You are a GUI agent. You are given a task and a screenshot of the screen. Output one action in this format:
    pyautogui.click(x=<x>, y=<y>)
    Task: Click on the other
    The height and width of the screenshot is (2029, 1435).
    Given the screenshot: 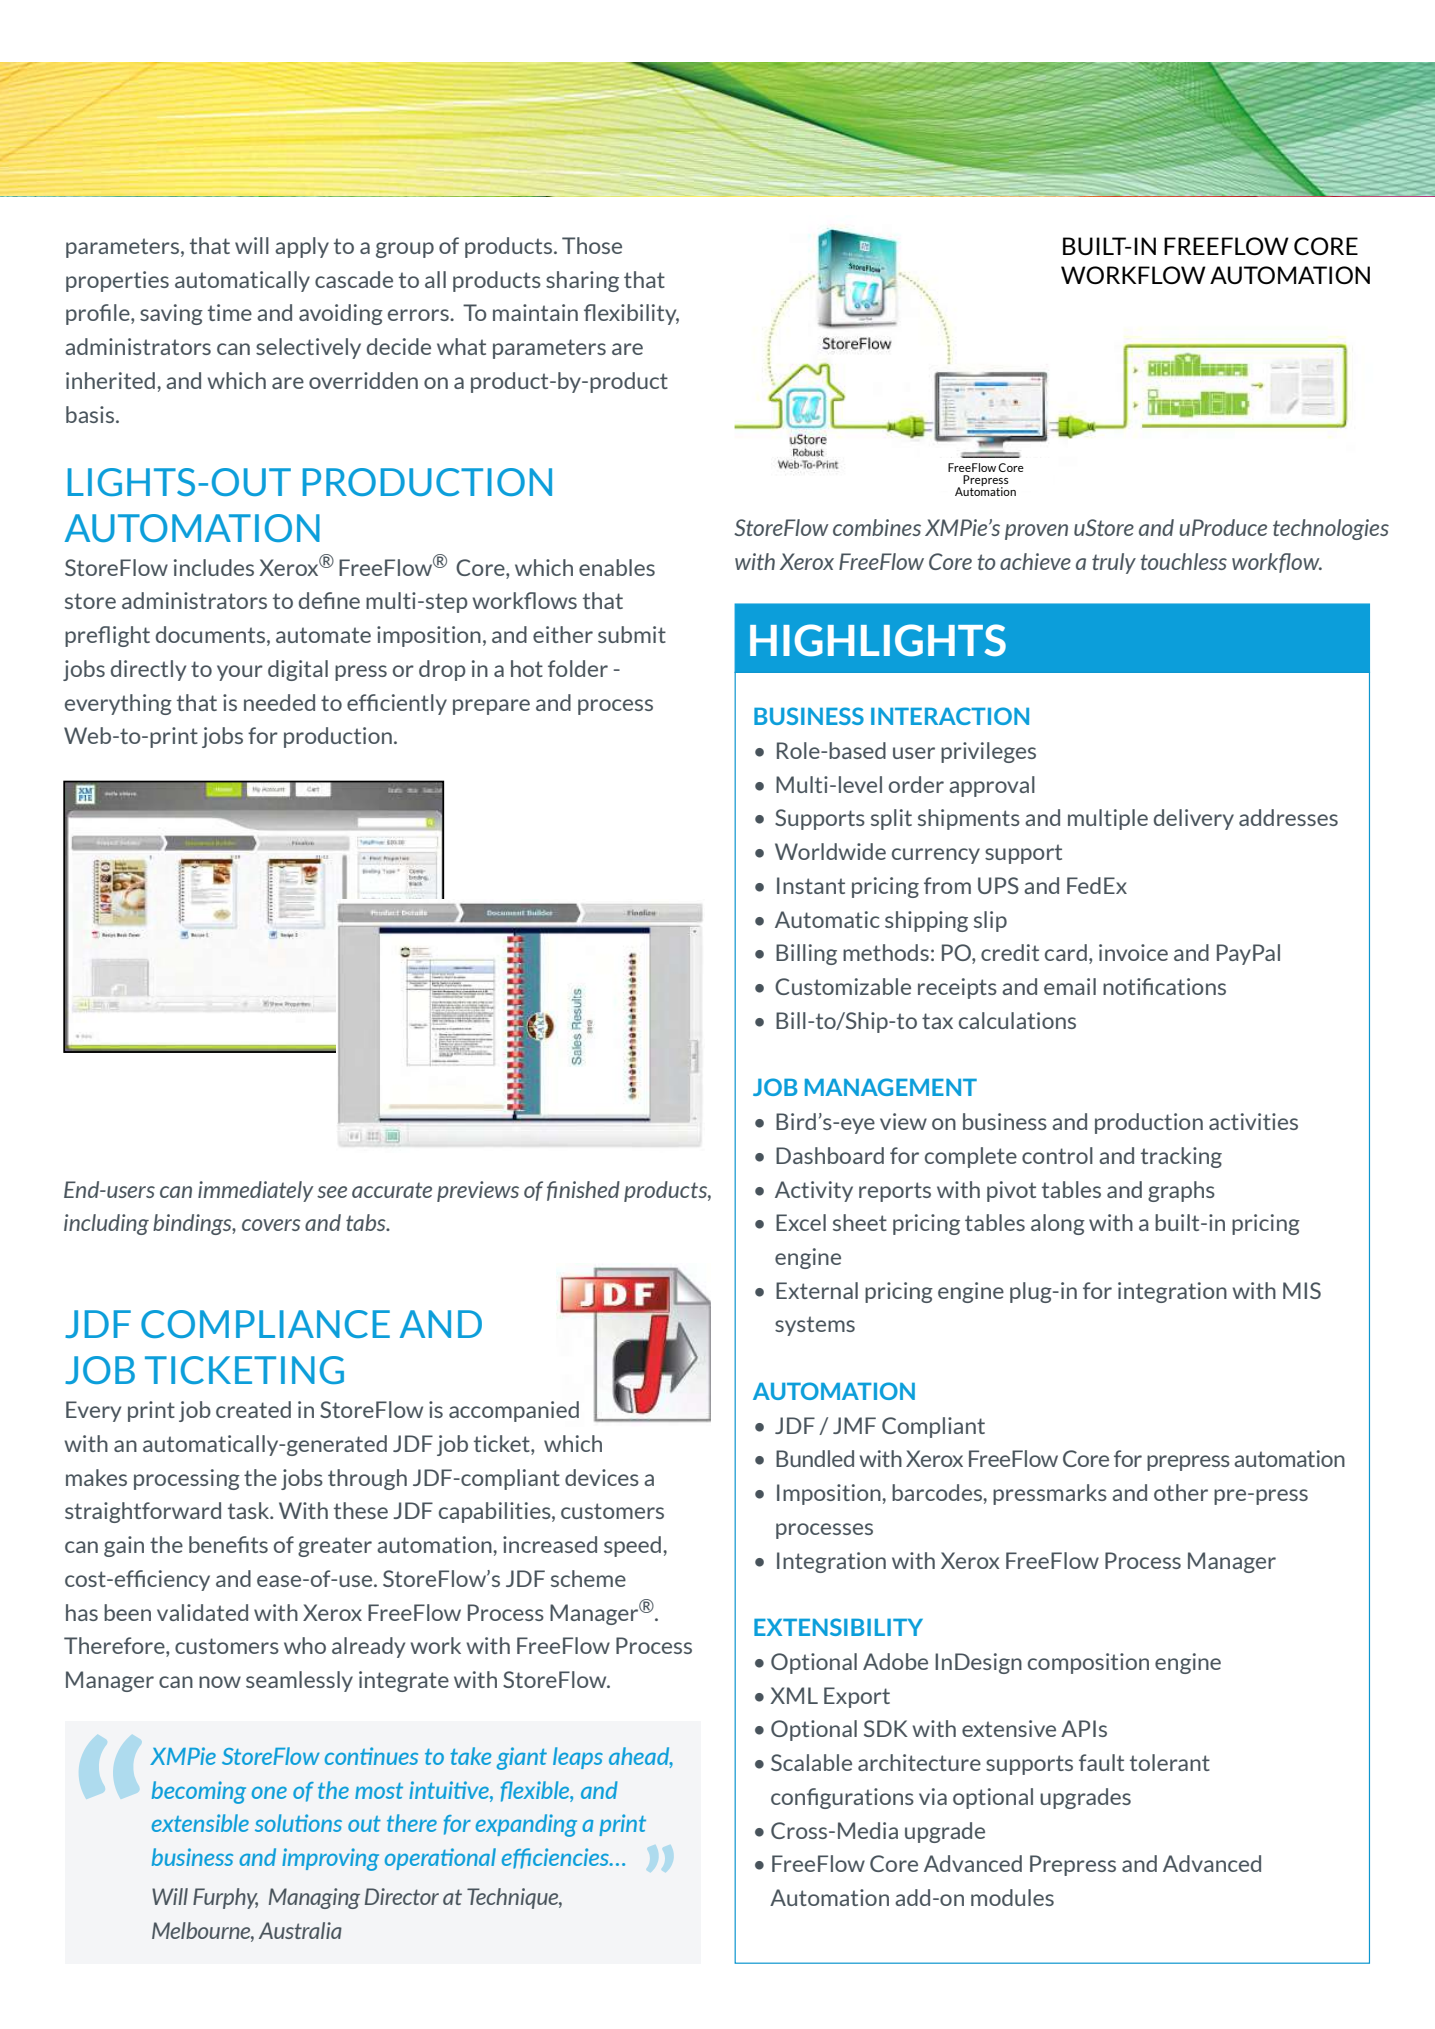 What is the action you would take?
    pyautogui.click(x=1181, y=1492)
